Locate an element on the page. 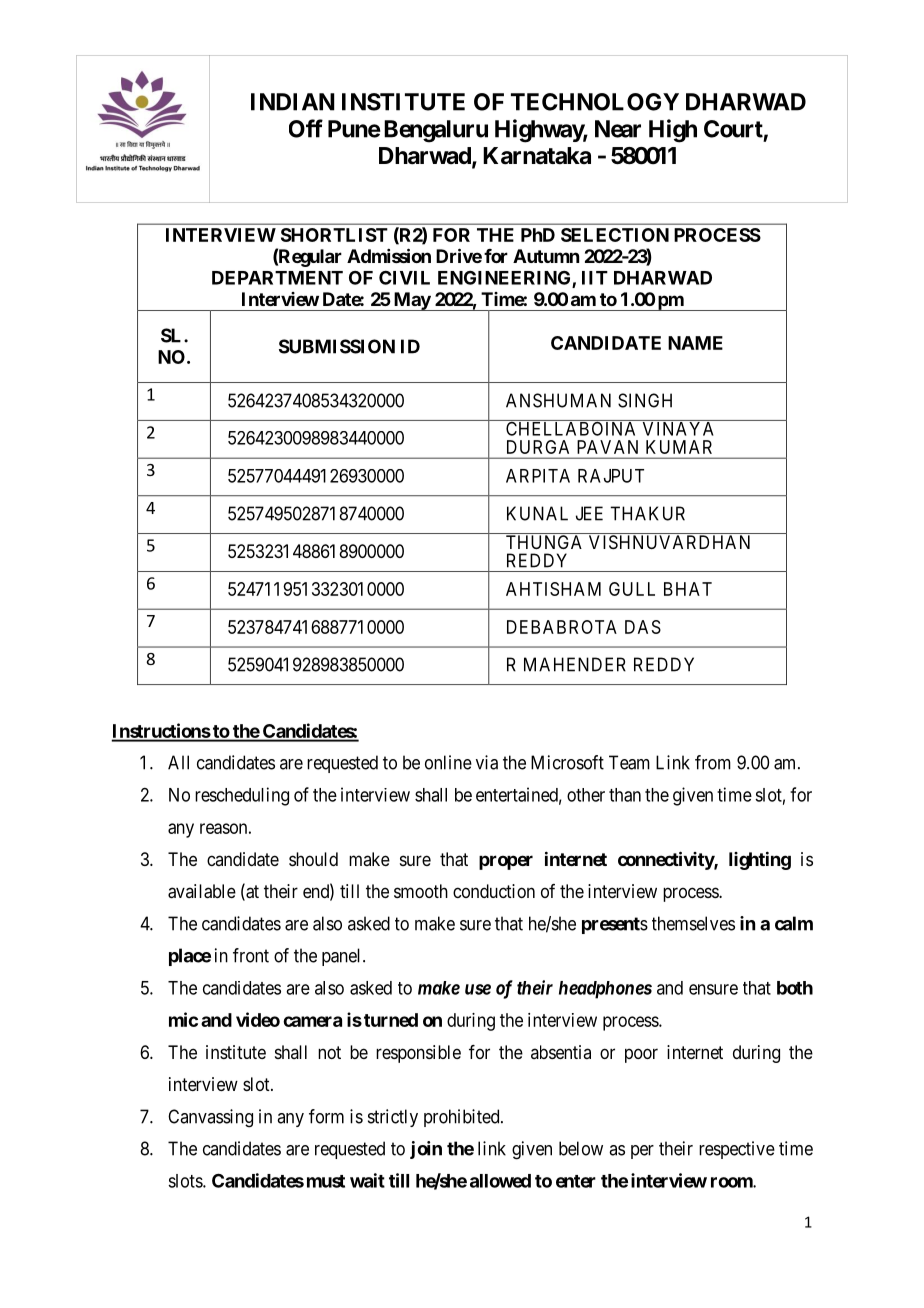 This image has width=924, height=1308. conduction is located at coordinates (494, 891).
